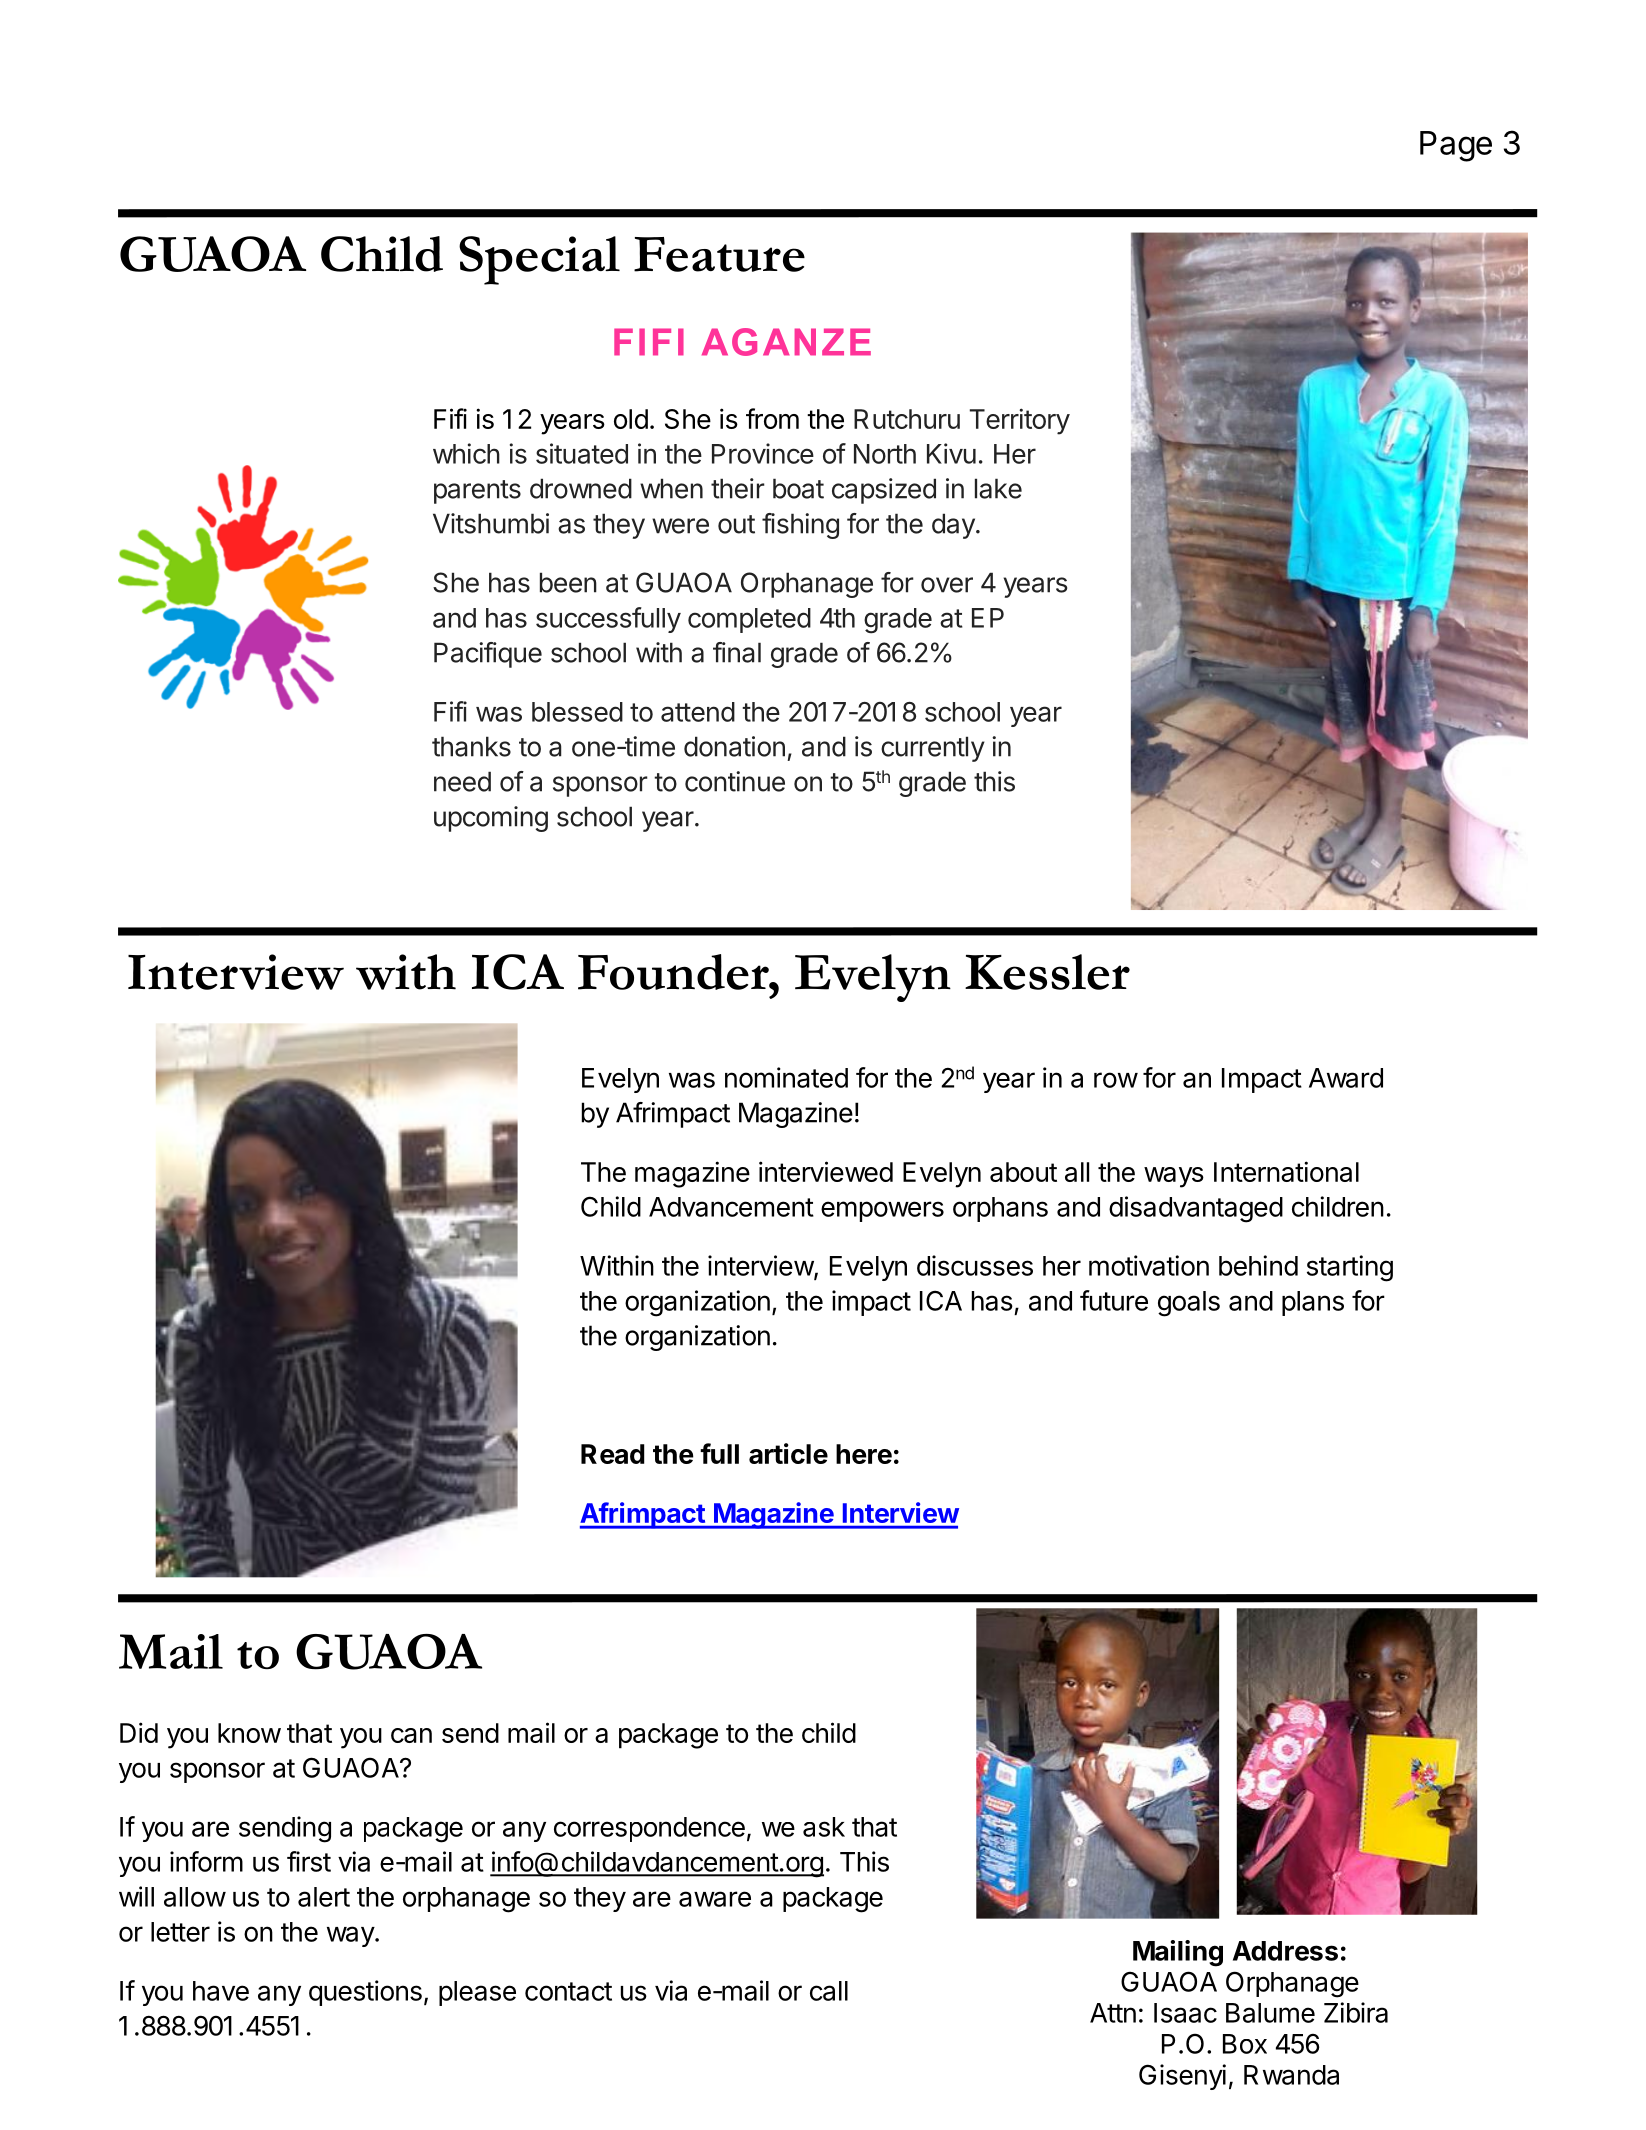 Image resolution: width=1646 pixels, height=2130 pixels. What do you see at coordinates (947, 585) in the screenshot?
I see `over` at bounding box center [947, 585].
